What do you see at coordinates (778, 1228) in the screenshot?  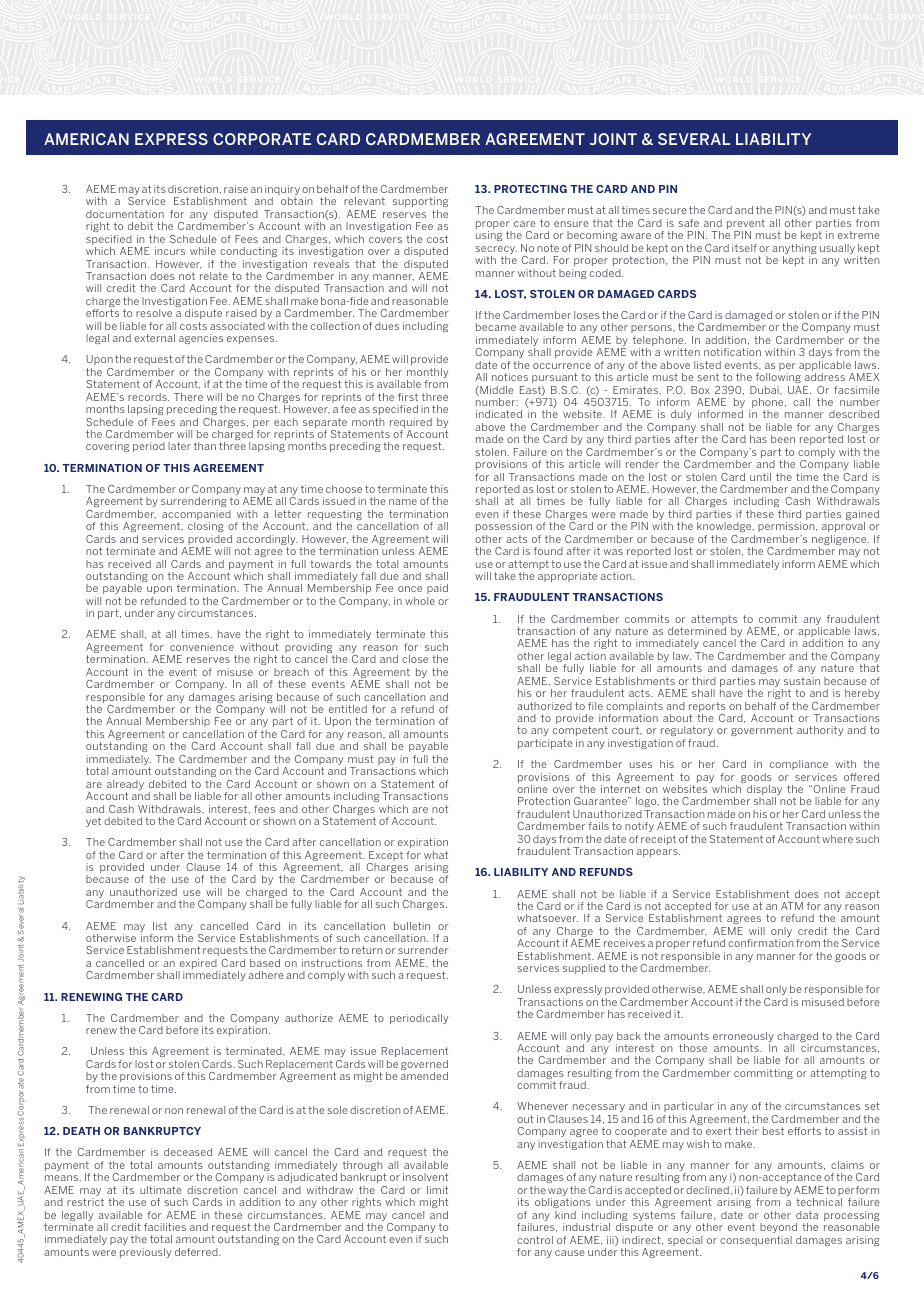 I see `beyond` at bounding box center [778, 1228].
